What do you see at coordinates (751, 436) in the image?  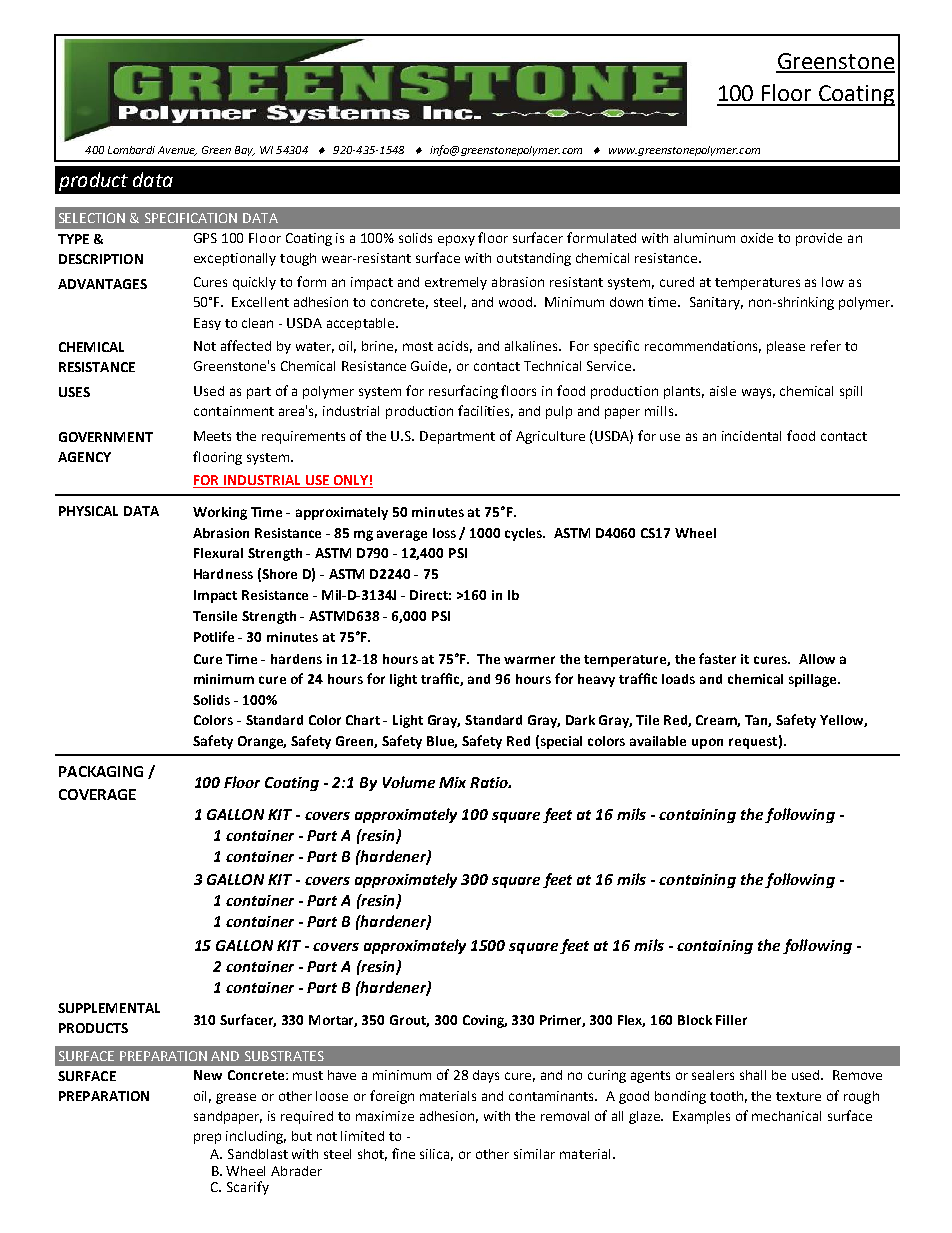 I see `incidental` at bounding box center [751, 436].
